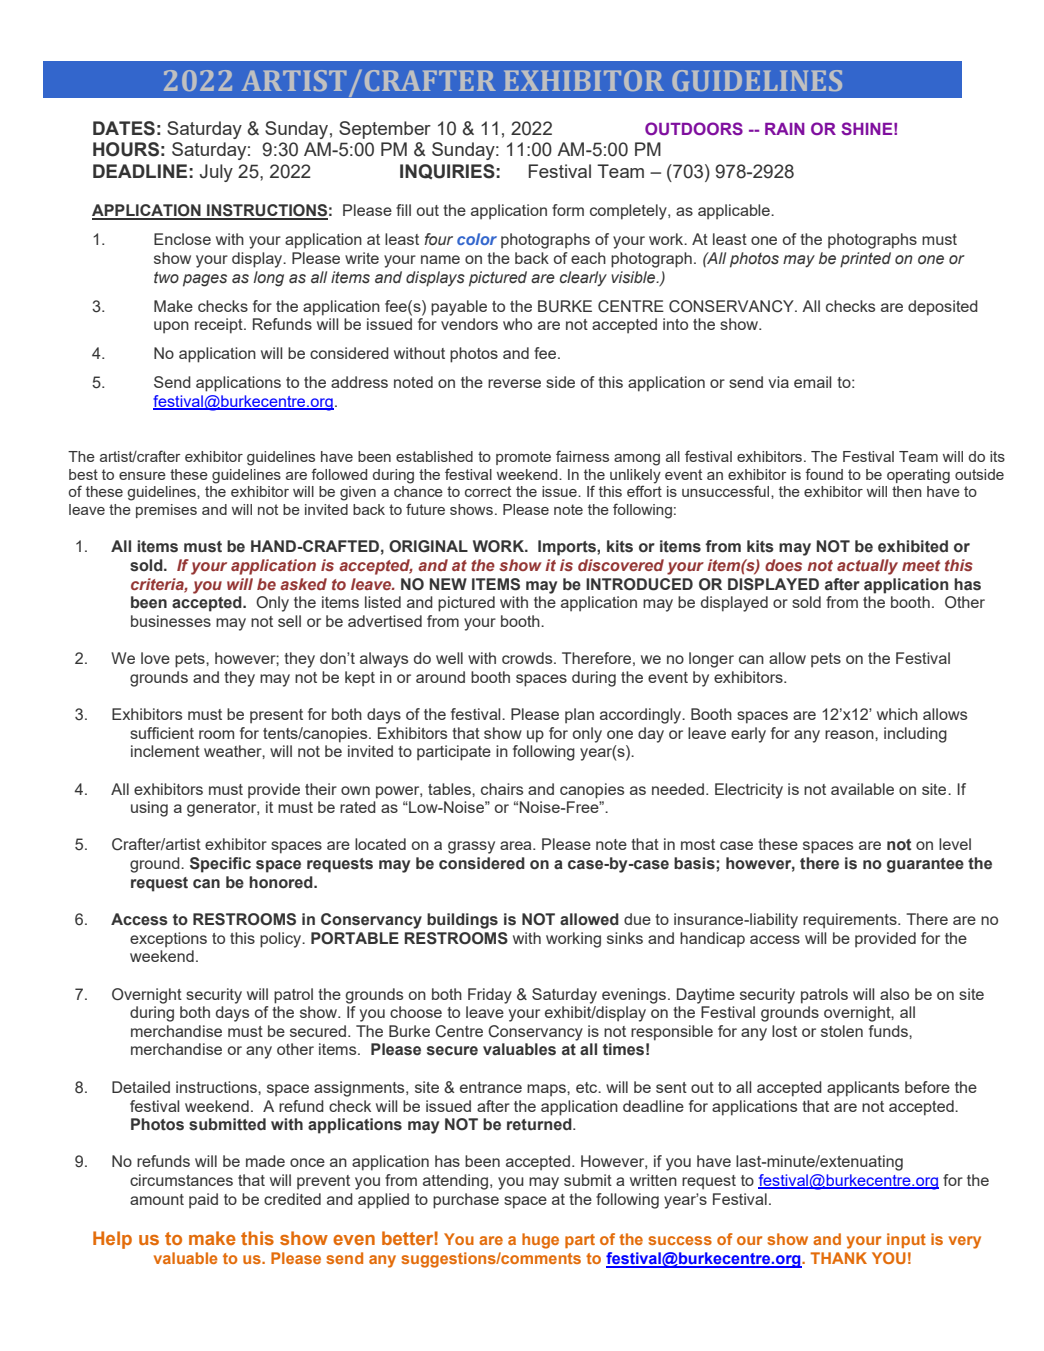 The image size is (1044, 1351). Describe the element at coordinates (851, 921) in the page. I see `requirements` at that location.
